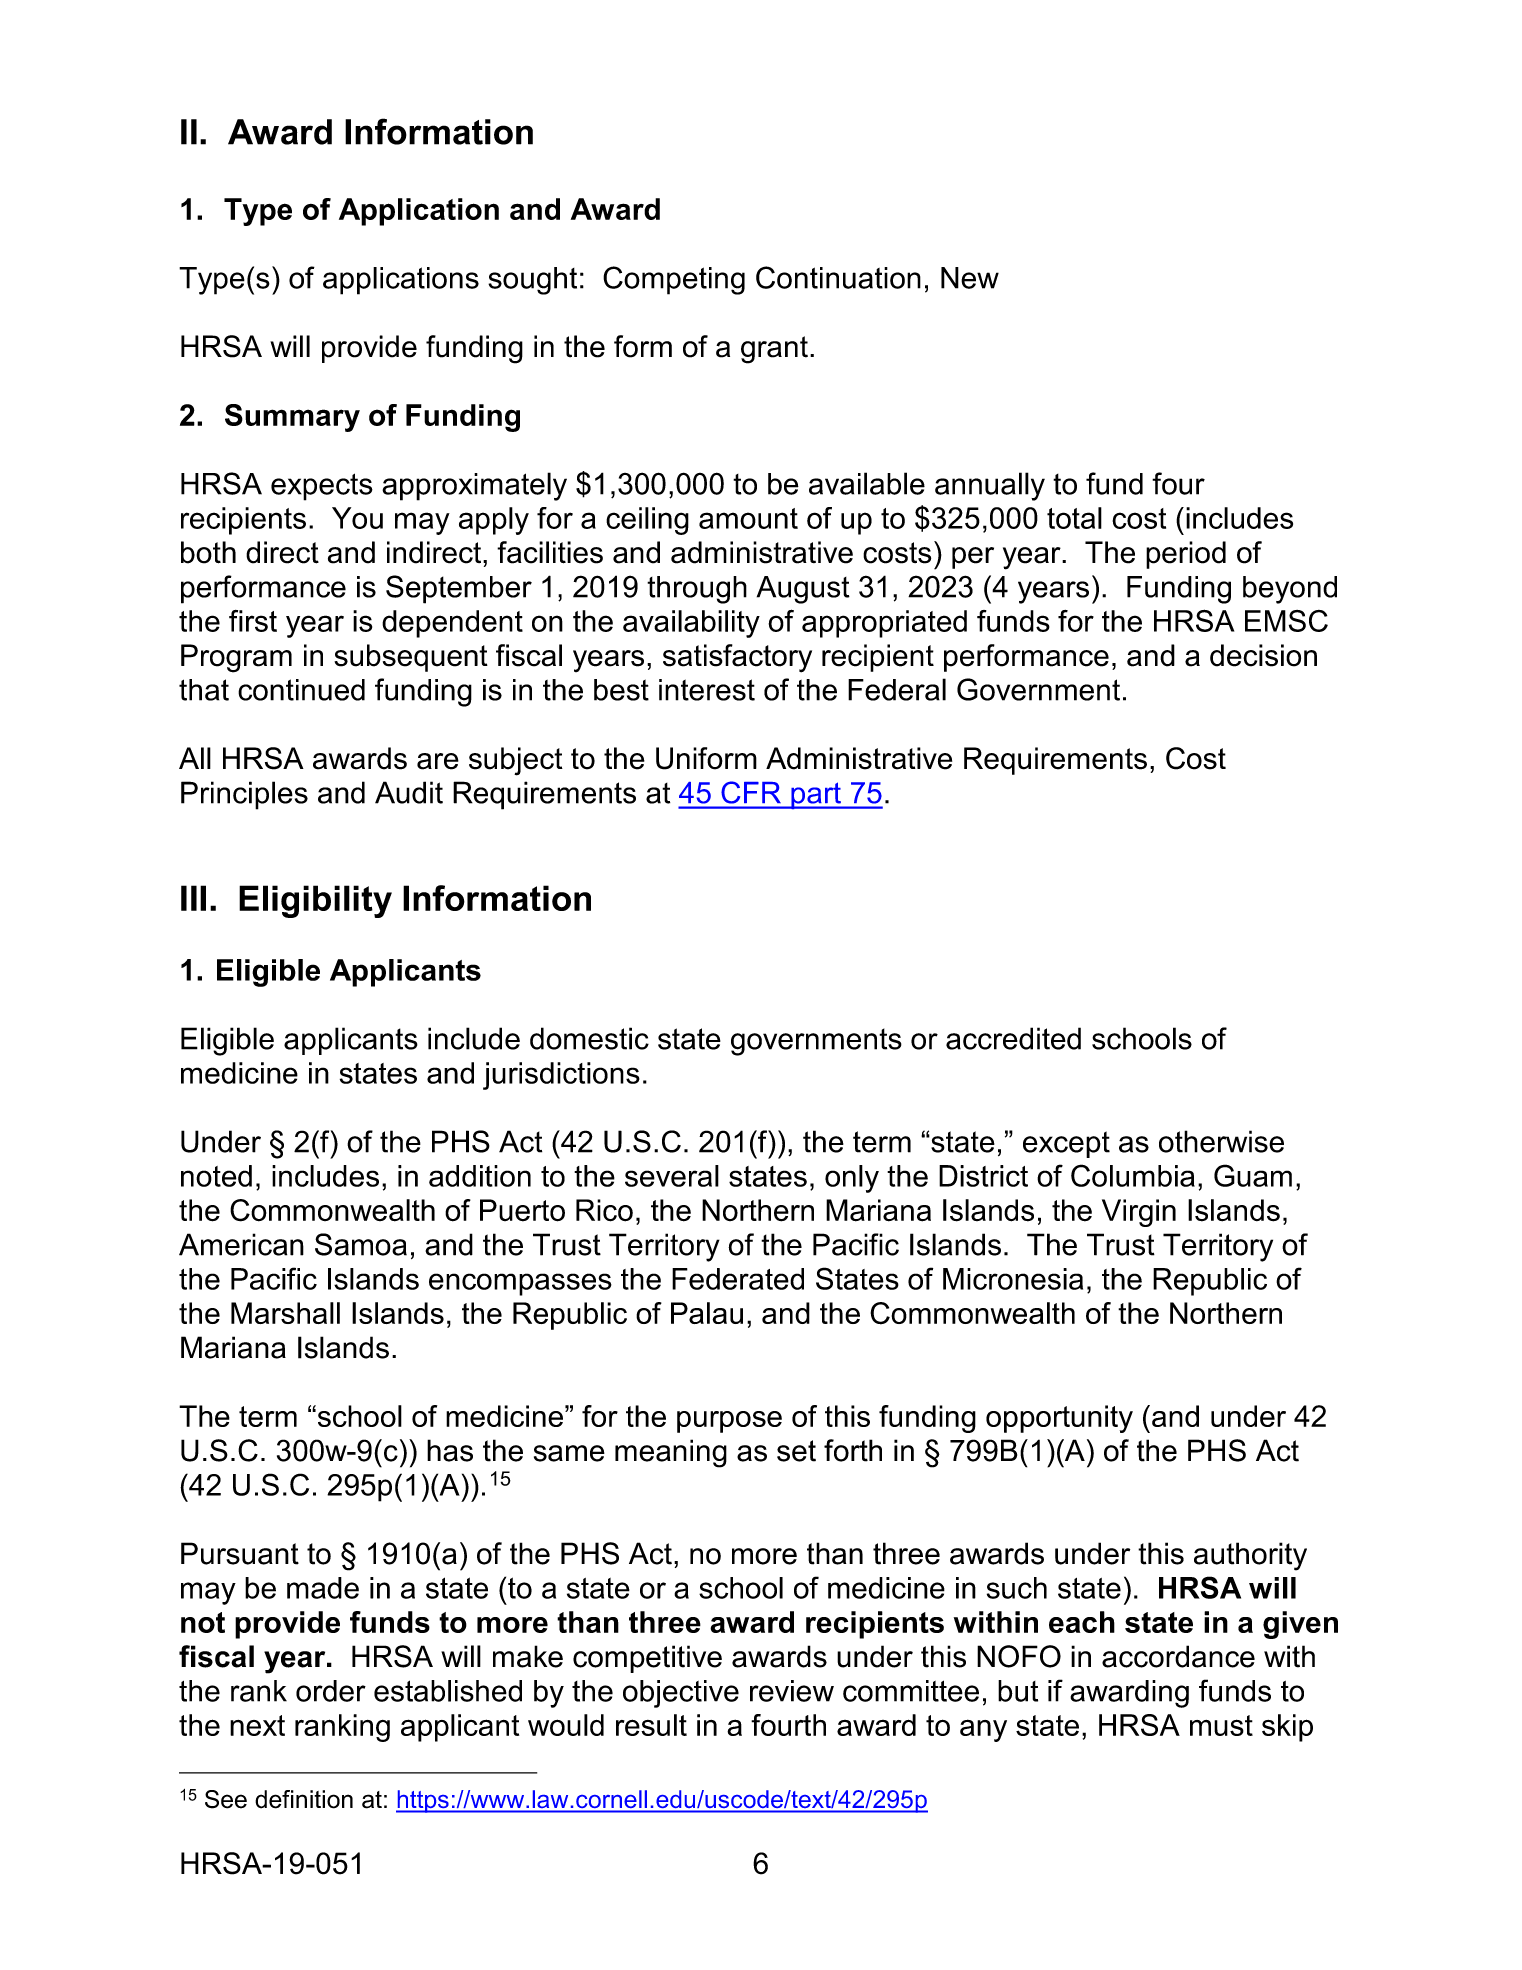 This document has height=1970, width=1522. I want to click on decision, so click(1263, 655).
